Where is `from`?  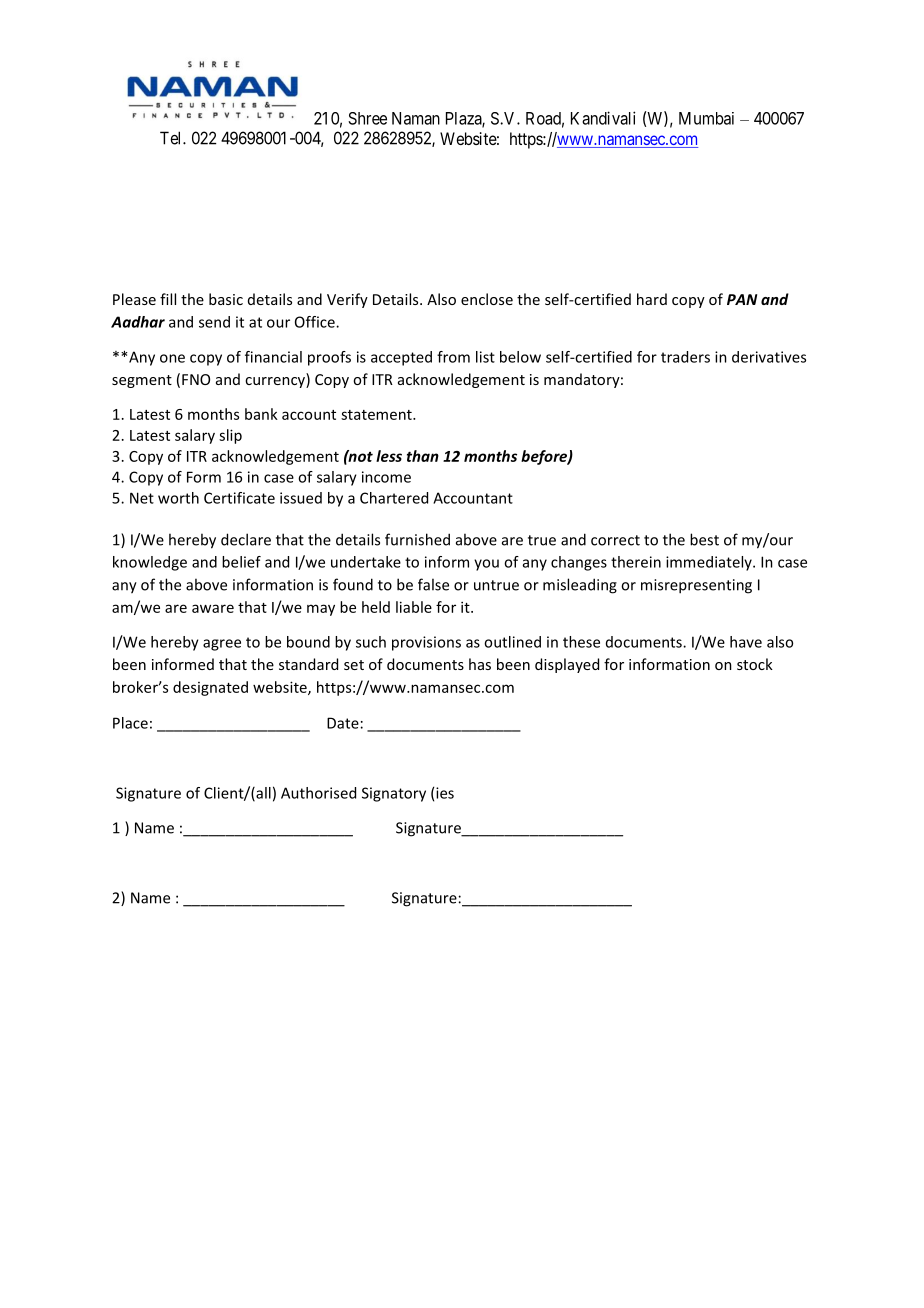
from is located at coordinates (453, 357).
